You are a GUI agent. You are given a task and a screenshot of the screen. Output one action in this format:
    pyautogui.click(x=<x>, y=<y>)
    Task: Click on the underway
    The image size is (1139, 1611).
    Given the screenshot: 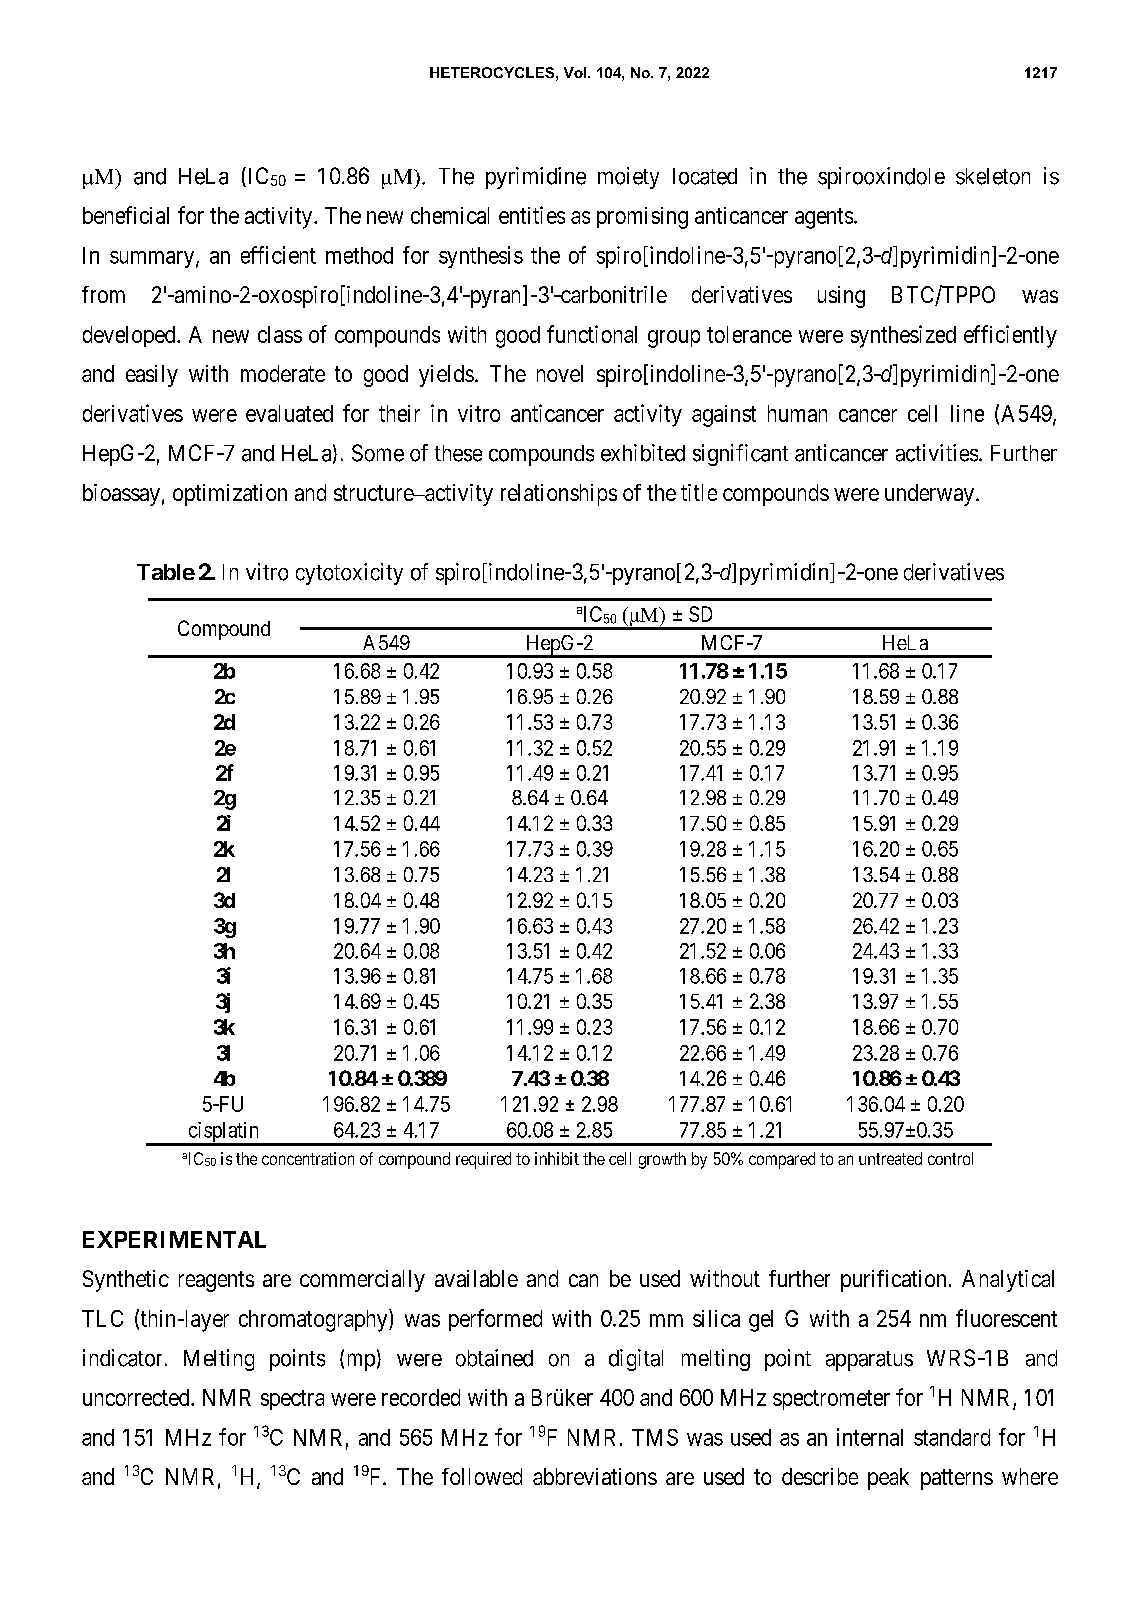 What is the action you would take?
    pyautogui.click(x=929, y=495)
